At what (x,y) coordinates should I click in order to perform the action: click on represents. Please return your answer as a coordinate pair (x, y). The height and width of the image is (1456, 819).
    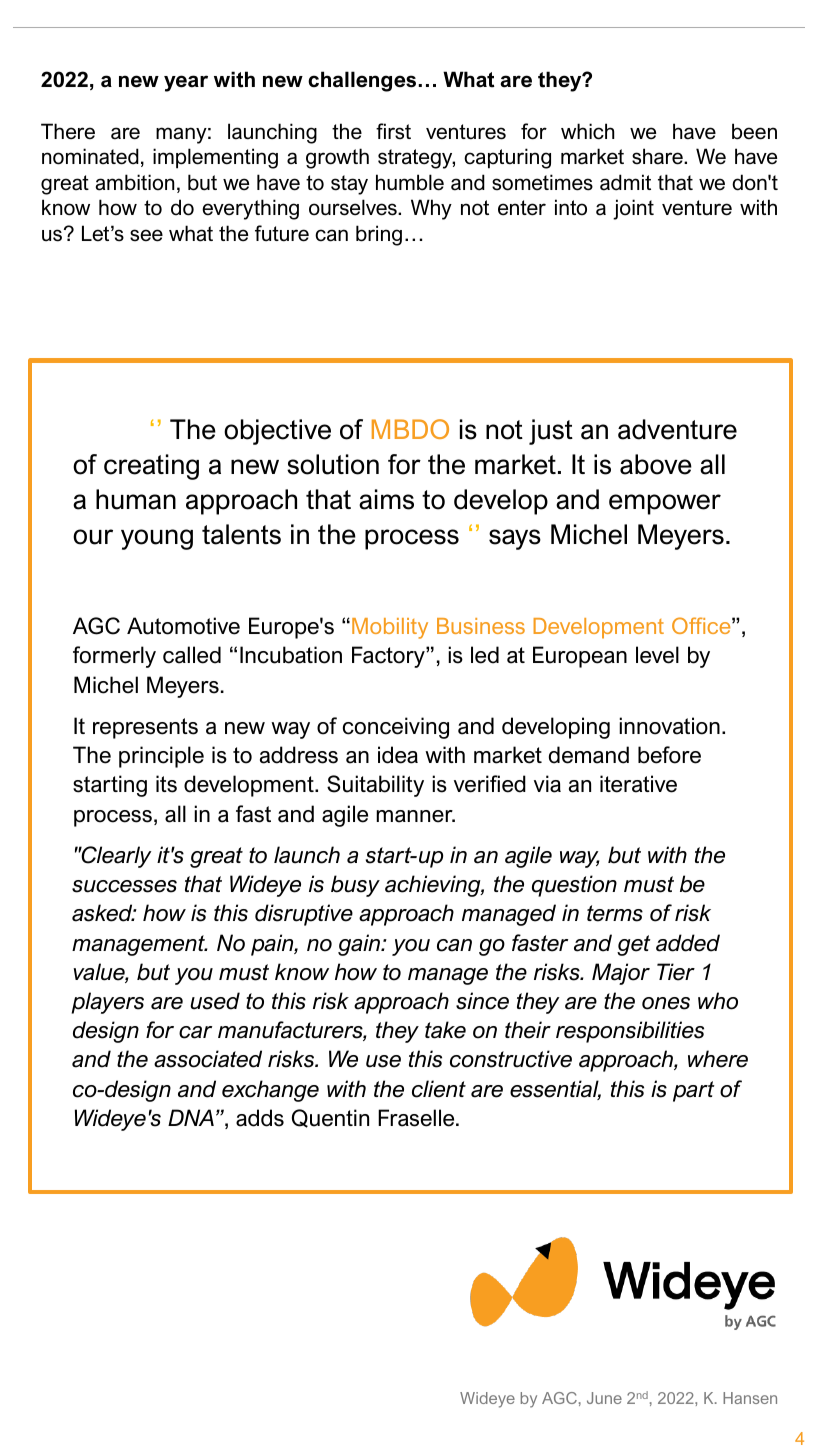
    Looking at the image, I should click on (145, 728).
